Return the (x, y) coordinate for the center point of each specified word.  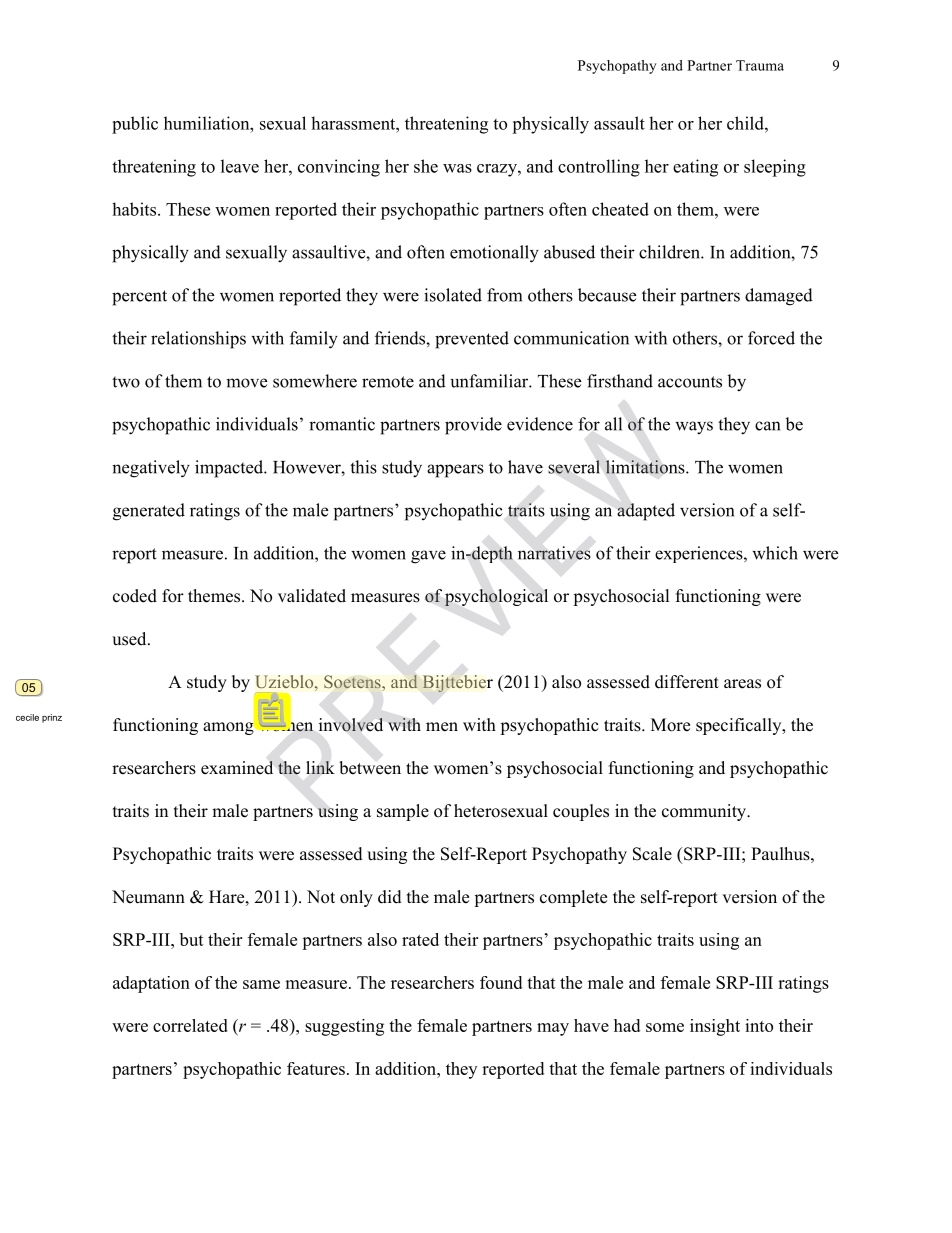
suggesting (344, 1027)
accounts (690, 382)
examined (237, 768)
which (775, 553)
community (705, 812)
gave (428, 557)
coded (135, 596)
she (426, 166)
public (135, 125)
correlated (190, 1025)
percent (139, 298)
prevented (472, 340)
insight (715, 1027)
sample (403, 812)
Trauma (760, 65)
